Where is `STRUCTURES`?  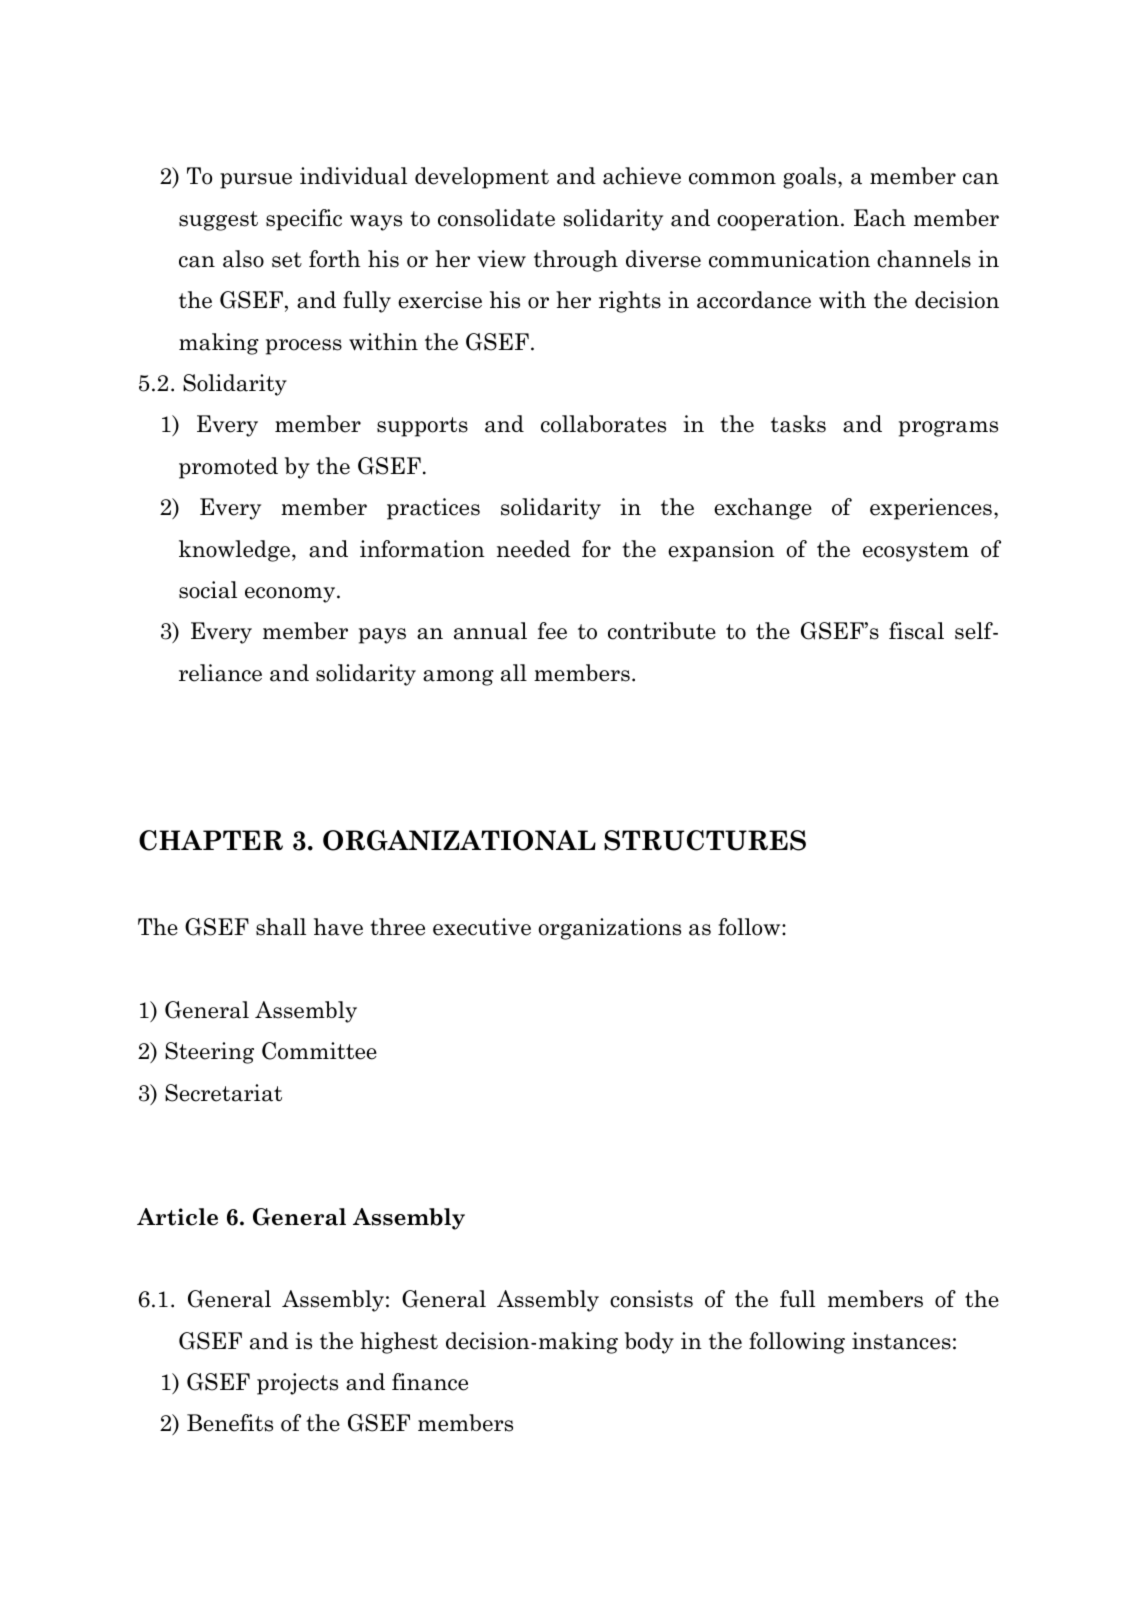 STRUCTURES is located at coordinates (705, 840).
